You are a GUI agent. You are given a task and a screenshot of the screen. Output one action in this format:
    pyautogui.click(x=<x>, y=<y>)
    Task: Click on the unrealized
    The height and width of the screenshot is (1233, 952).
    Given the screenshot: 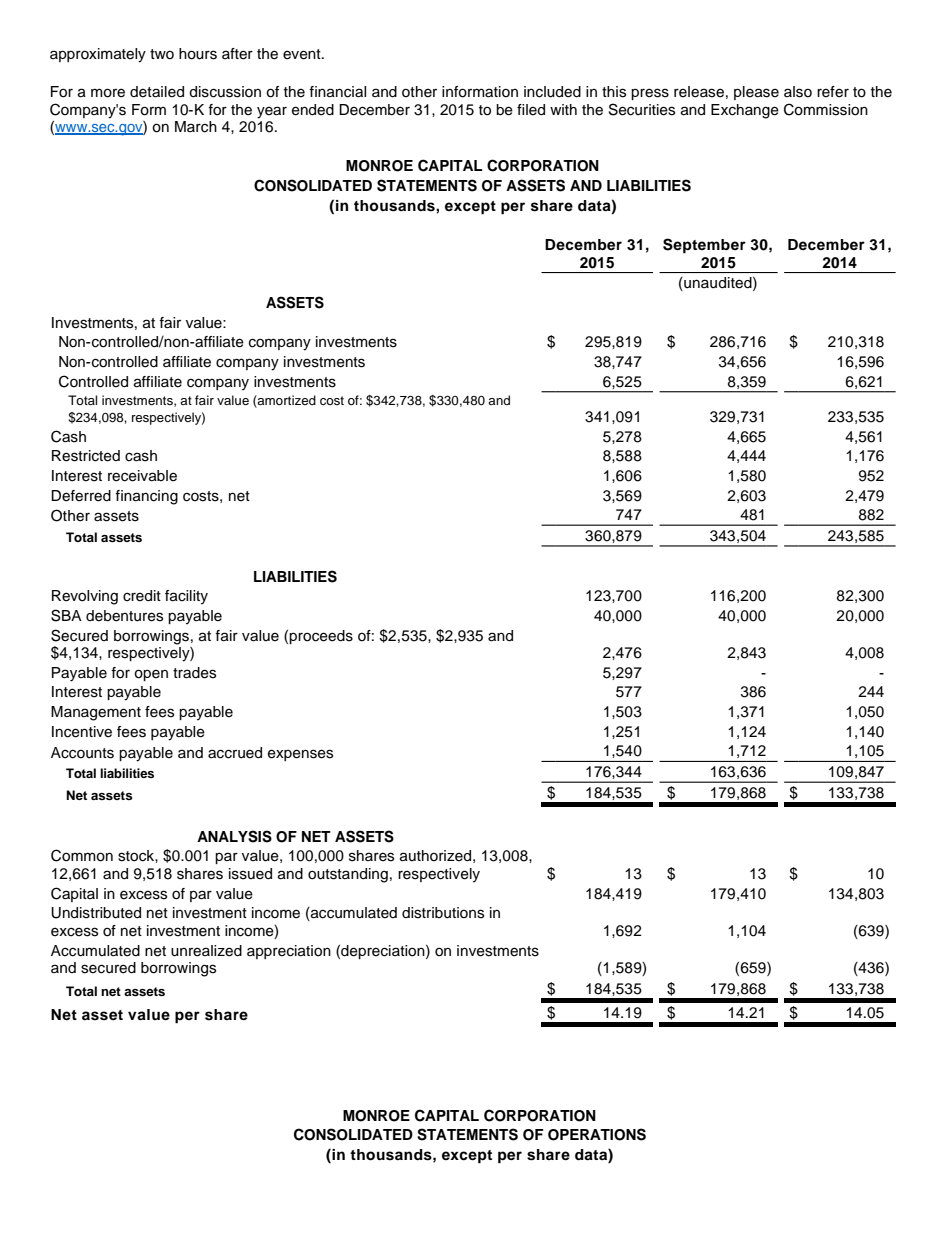 What is the action you would take?
    pyautogui.click(x=206, y=951)
